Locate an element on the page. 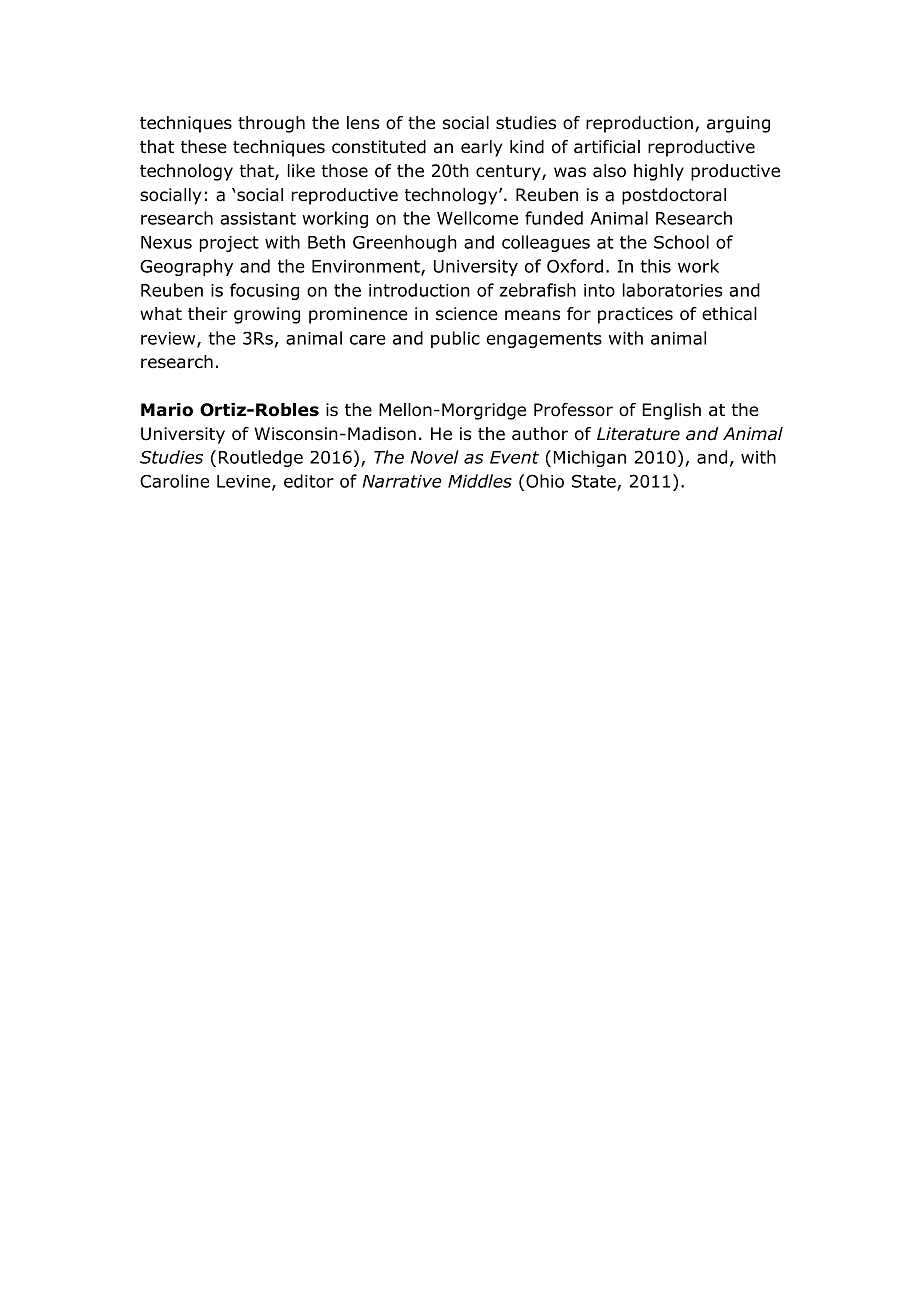 Image resolution: width=924 pixels, height=1308 pixels. assistant is located at coordinates (258, 218).
